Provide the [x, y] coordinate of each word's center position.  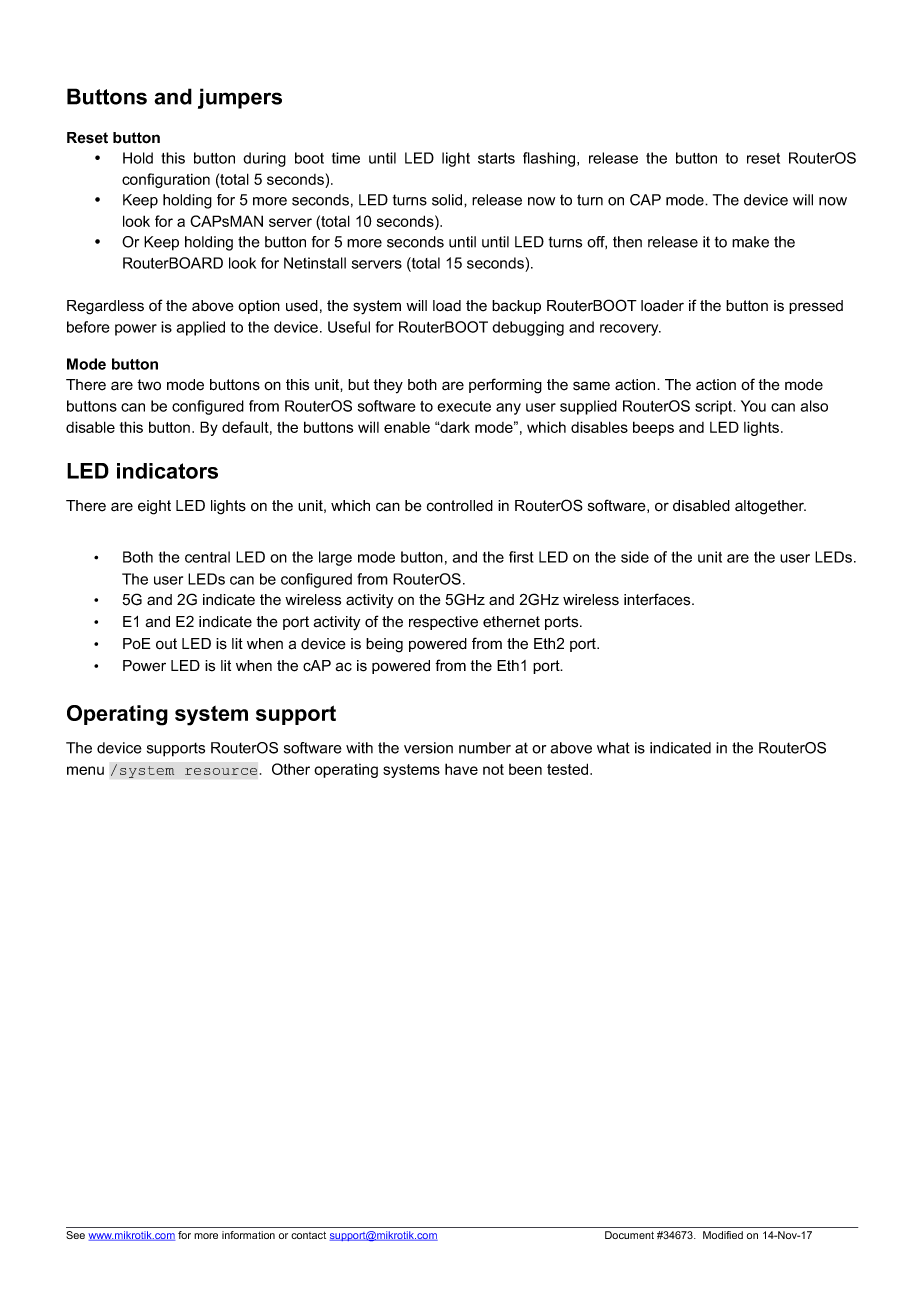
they [388, 386]
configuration [166, 180]
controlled [460, 506]
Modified [723, 1235]
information [248, 1235]
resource [221, 771]
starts [496, 158]
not [493, 769]
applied [200, 328]
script [715, 407]
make [750, 242]
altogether [770, 507]
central [207, 557]
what [613, 748]
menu [85, 770]
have [461, 769]
